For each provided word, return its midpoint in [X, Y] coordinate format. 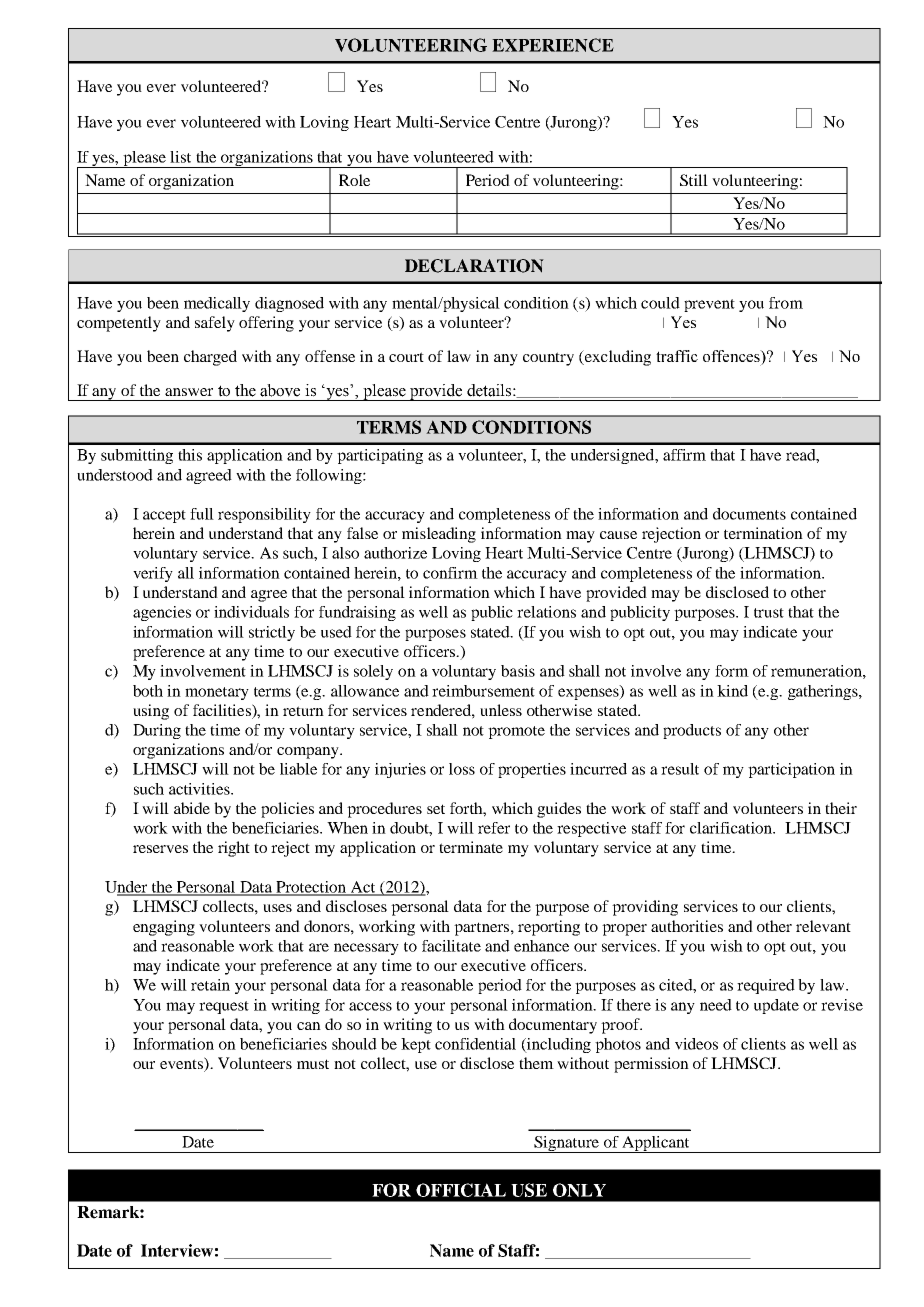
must [313, 1064]
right [234, 849]
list [180, 157]
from [786, 303]
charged [210, 358]
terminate [471, 847]
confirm [450, 573]
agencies [162, 613]
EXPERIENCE [553, 45]
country [548, 359]
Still [694, 180]
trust [769, 613]
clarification [732, 828]
